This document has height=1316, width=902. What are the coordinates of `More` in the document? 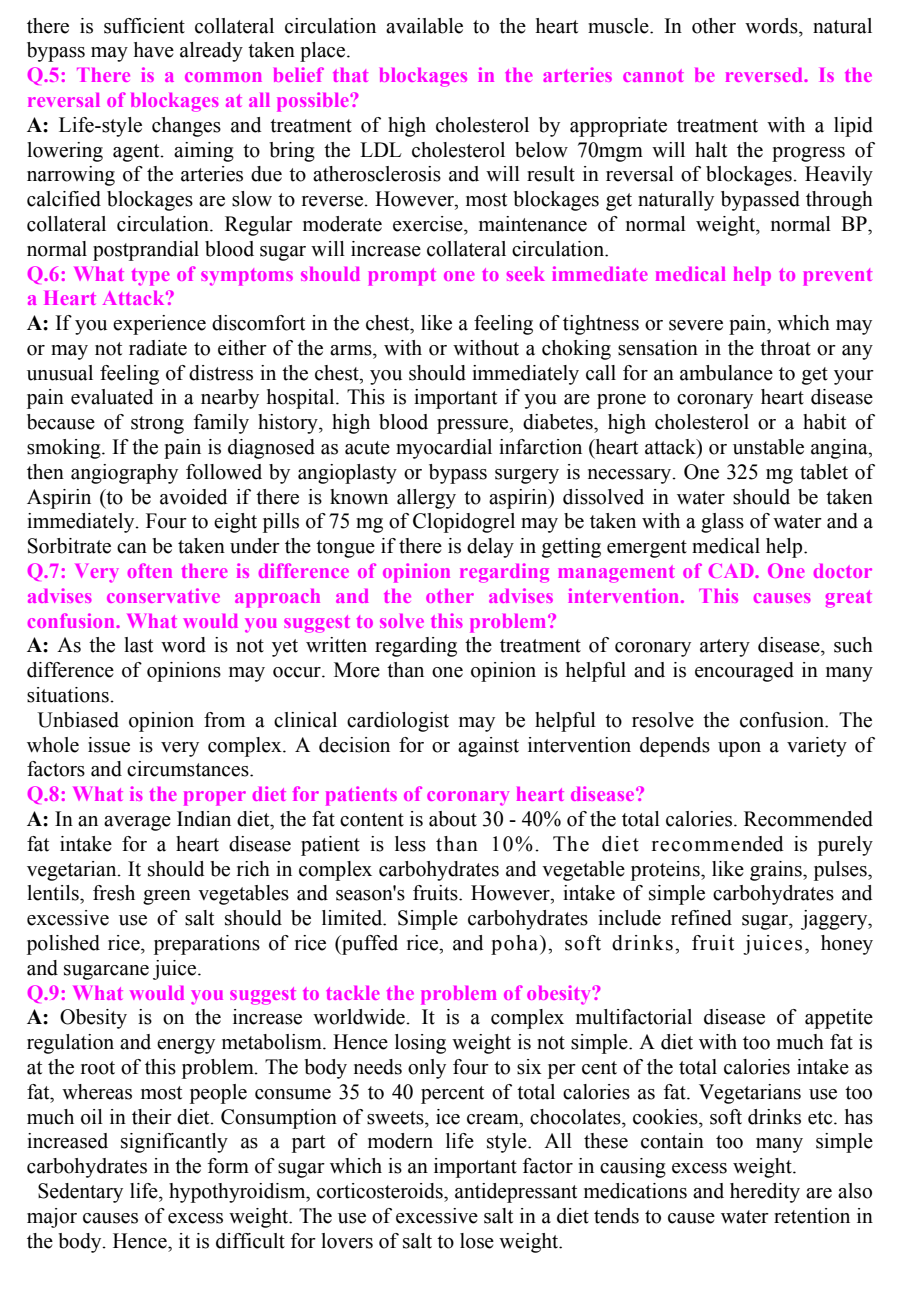 It's located at (357, 670).
